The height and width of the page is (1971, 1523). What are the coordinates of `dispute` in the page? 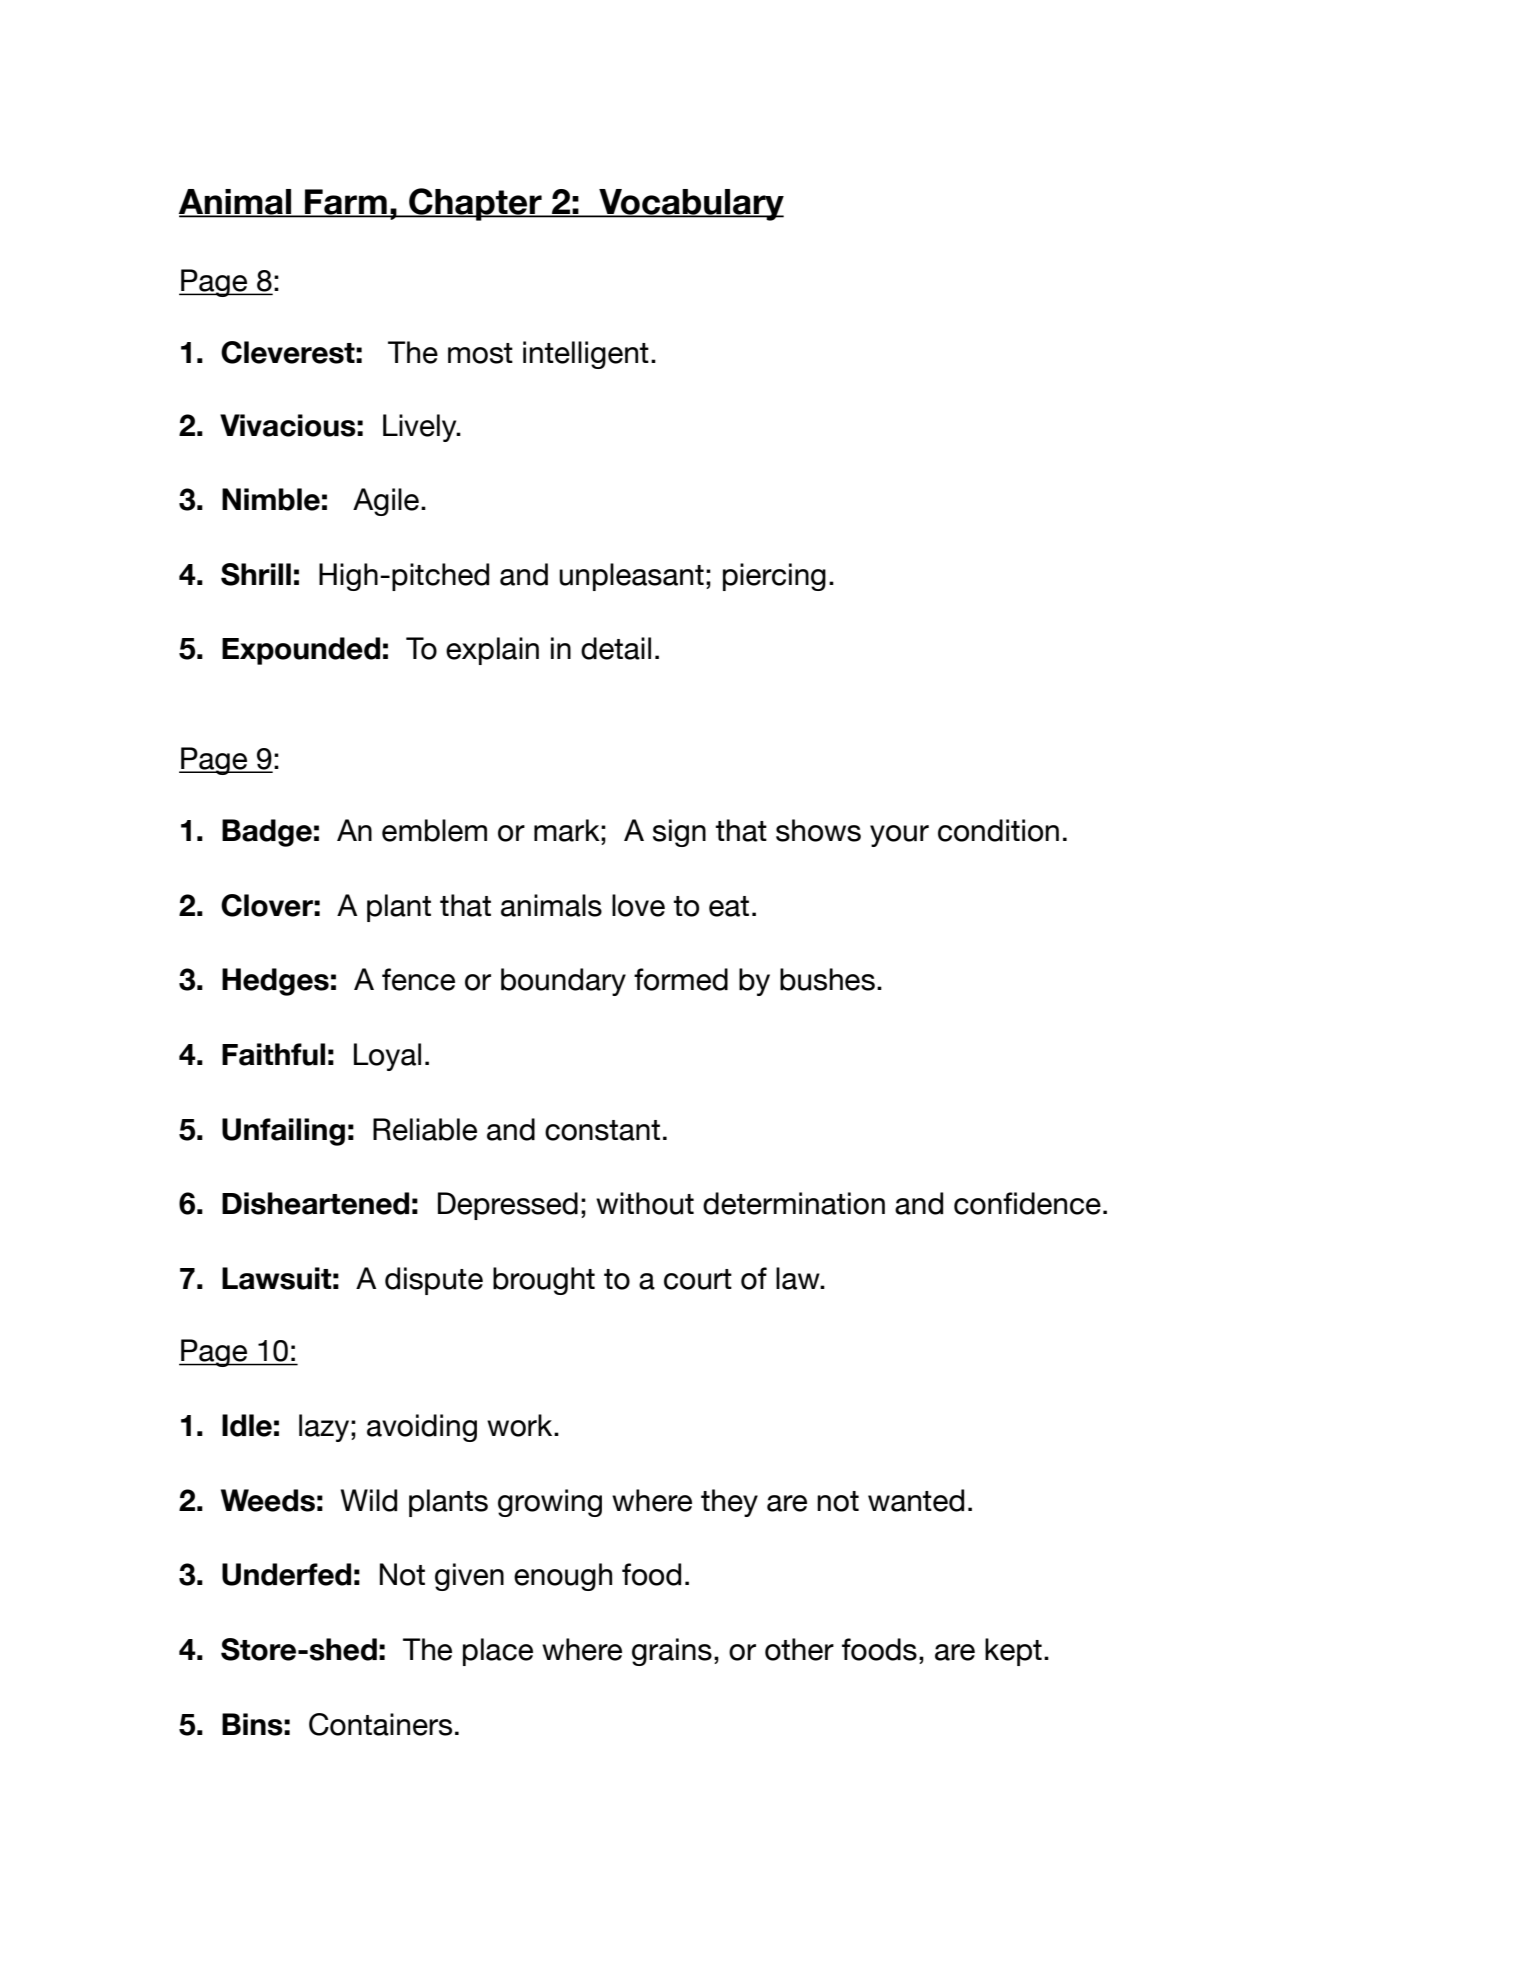 It's located at (434, 1281).
